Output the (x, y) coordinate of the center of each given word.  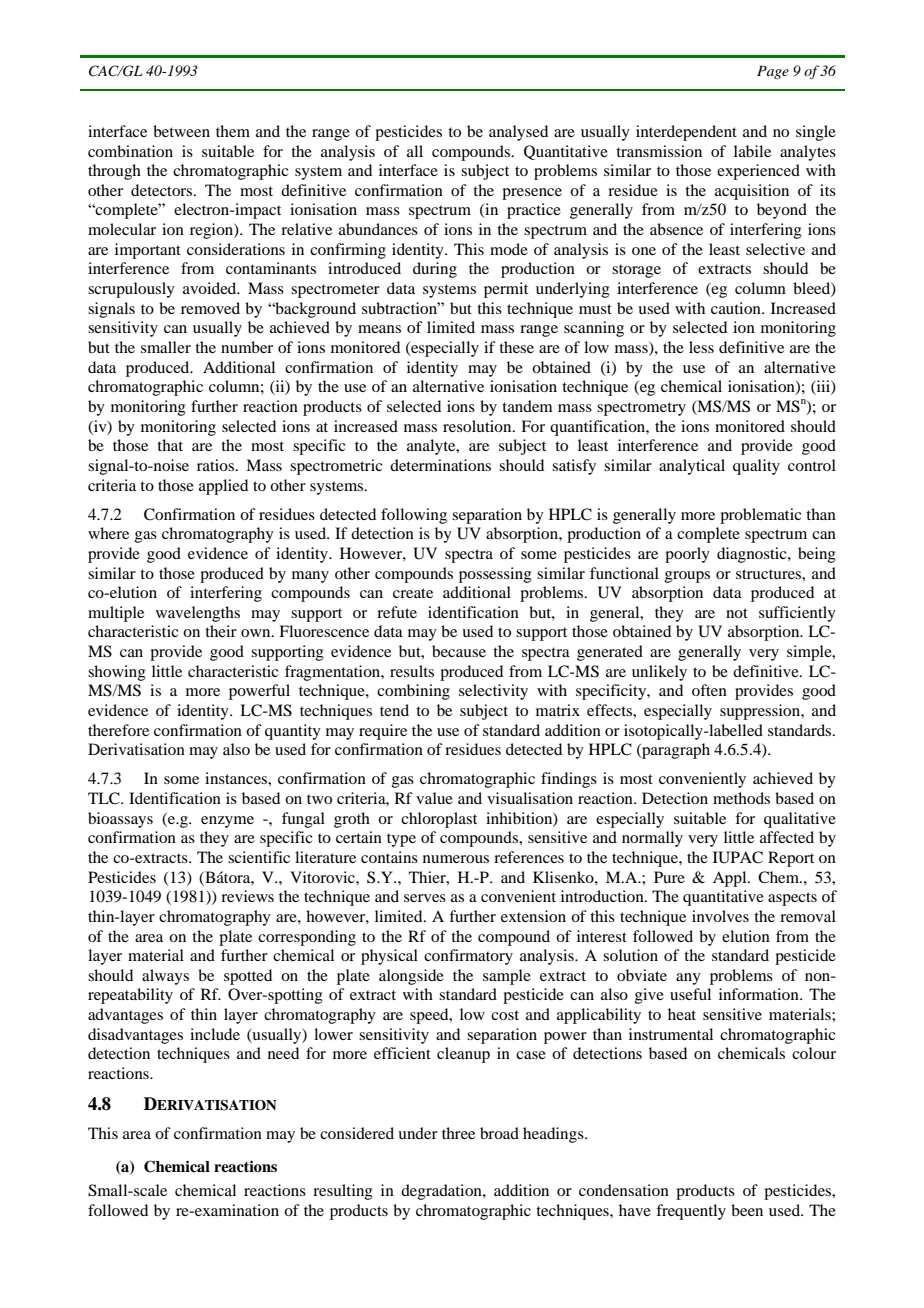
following (414, 516)
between (181, 131)
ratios (217, 465)
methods (741, 798)
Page (773, 72)
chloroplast (439, 820)
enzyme (227, 822)
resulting (343, 1192)
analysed (518, 133)
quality (756, 467)
